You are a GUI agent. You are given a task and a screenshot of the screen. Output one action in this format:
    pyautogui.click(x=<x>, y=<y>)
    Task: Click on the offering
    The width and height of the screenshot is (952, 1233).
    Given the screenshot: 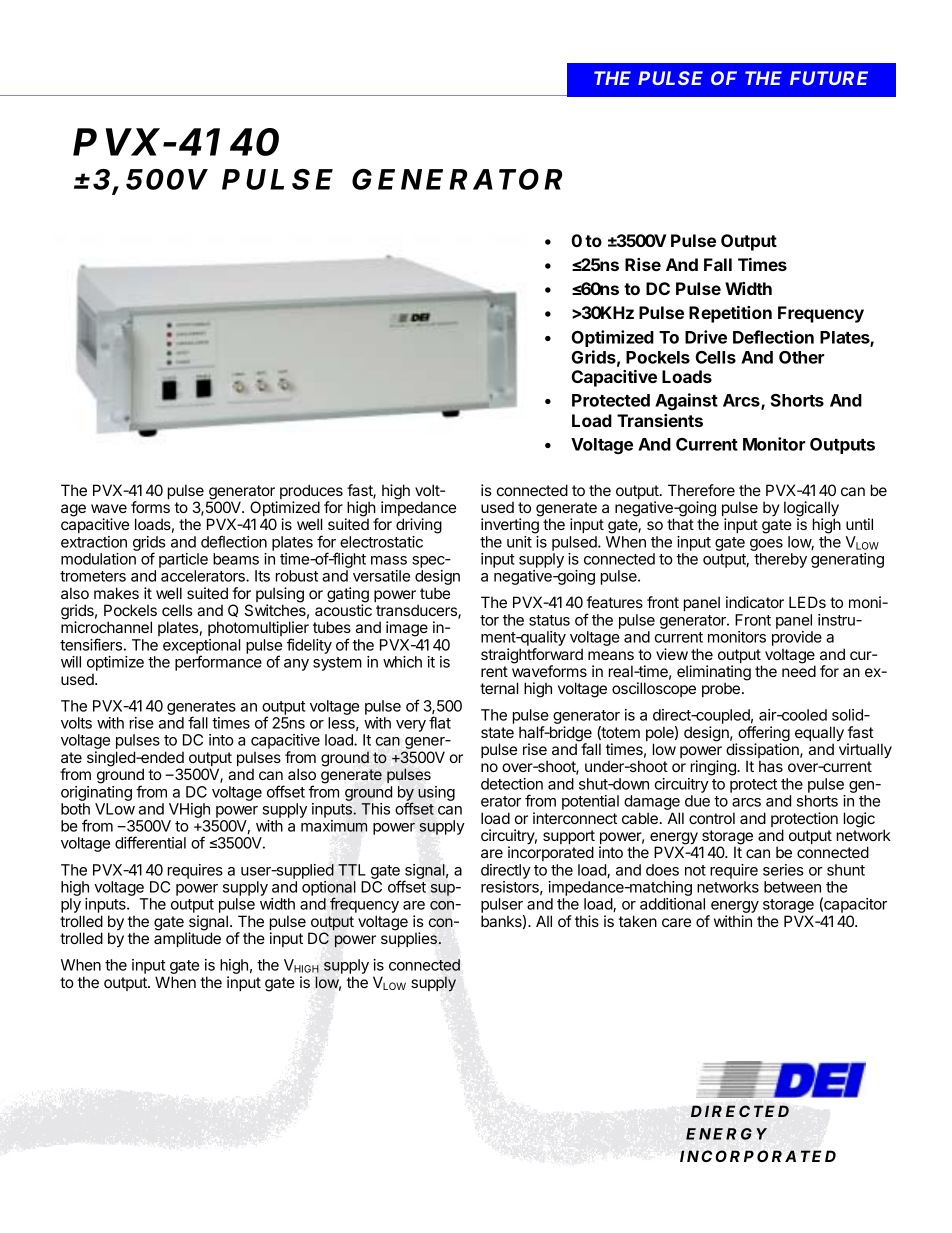 What is the action you would take?
    pyautogui.click(x=763, y=735)
